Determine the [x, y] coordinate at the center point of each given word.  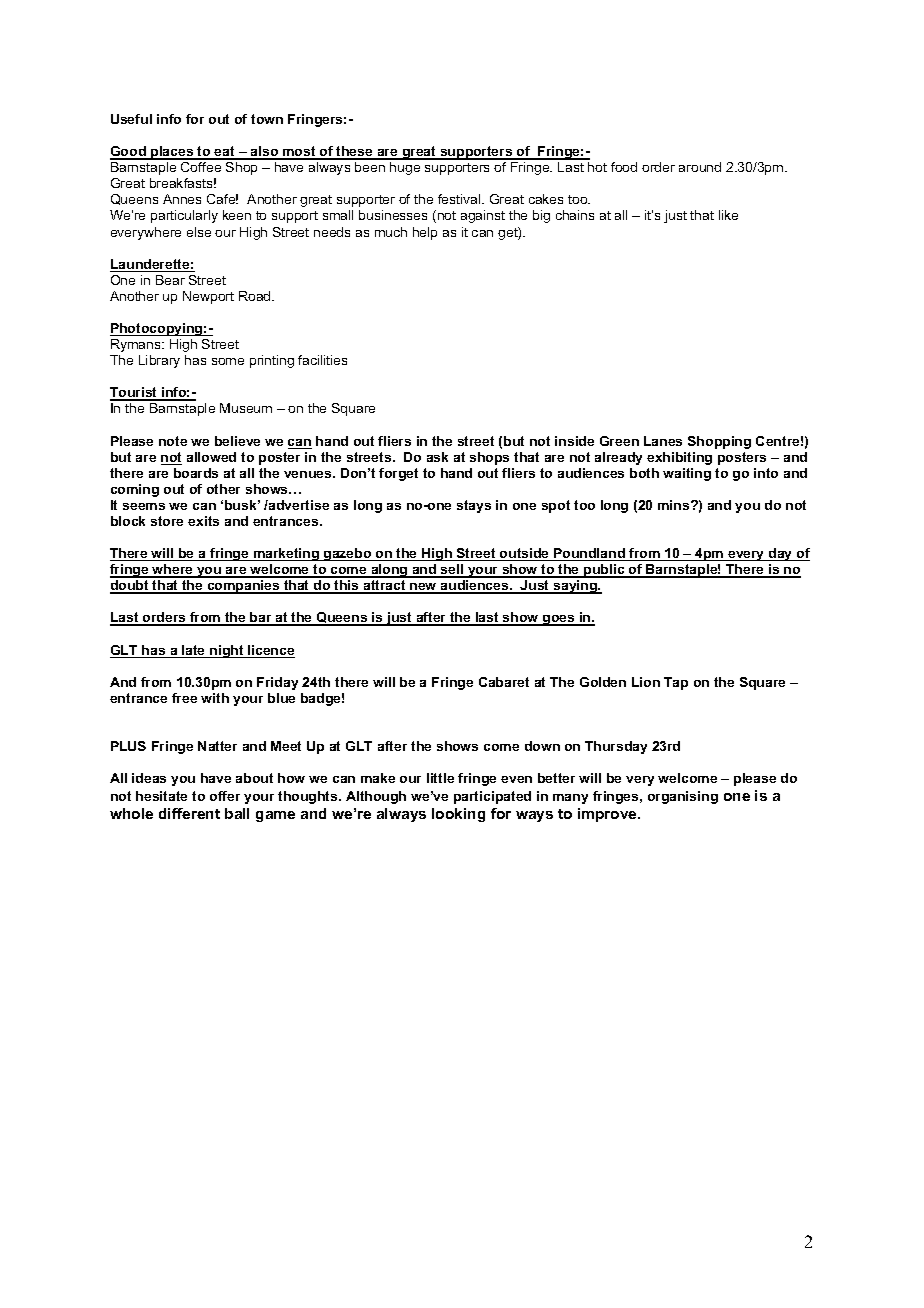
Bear [170, 280]
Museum [246, 408]
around [700, 167]
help [425, 233]
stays [474, 506]
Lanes [663, 441]
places [172, 153]
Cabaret [504, 682]
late [194, 651]
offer [225, 796]
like [728, 215]
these [355, 152]
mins [675, 505]
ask [437, 457]
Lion [646, 682]
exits [203, 521]
